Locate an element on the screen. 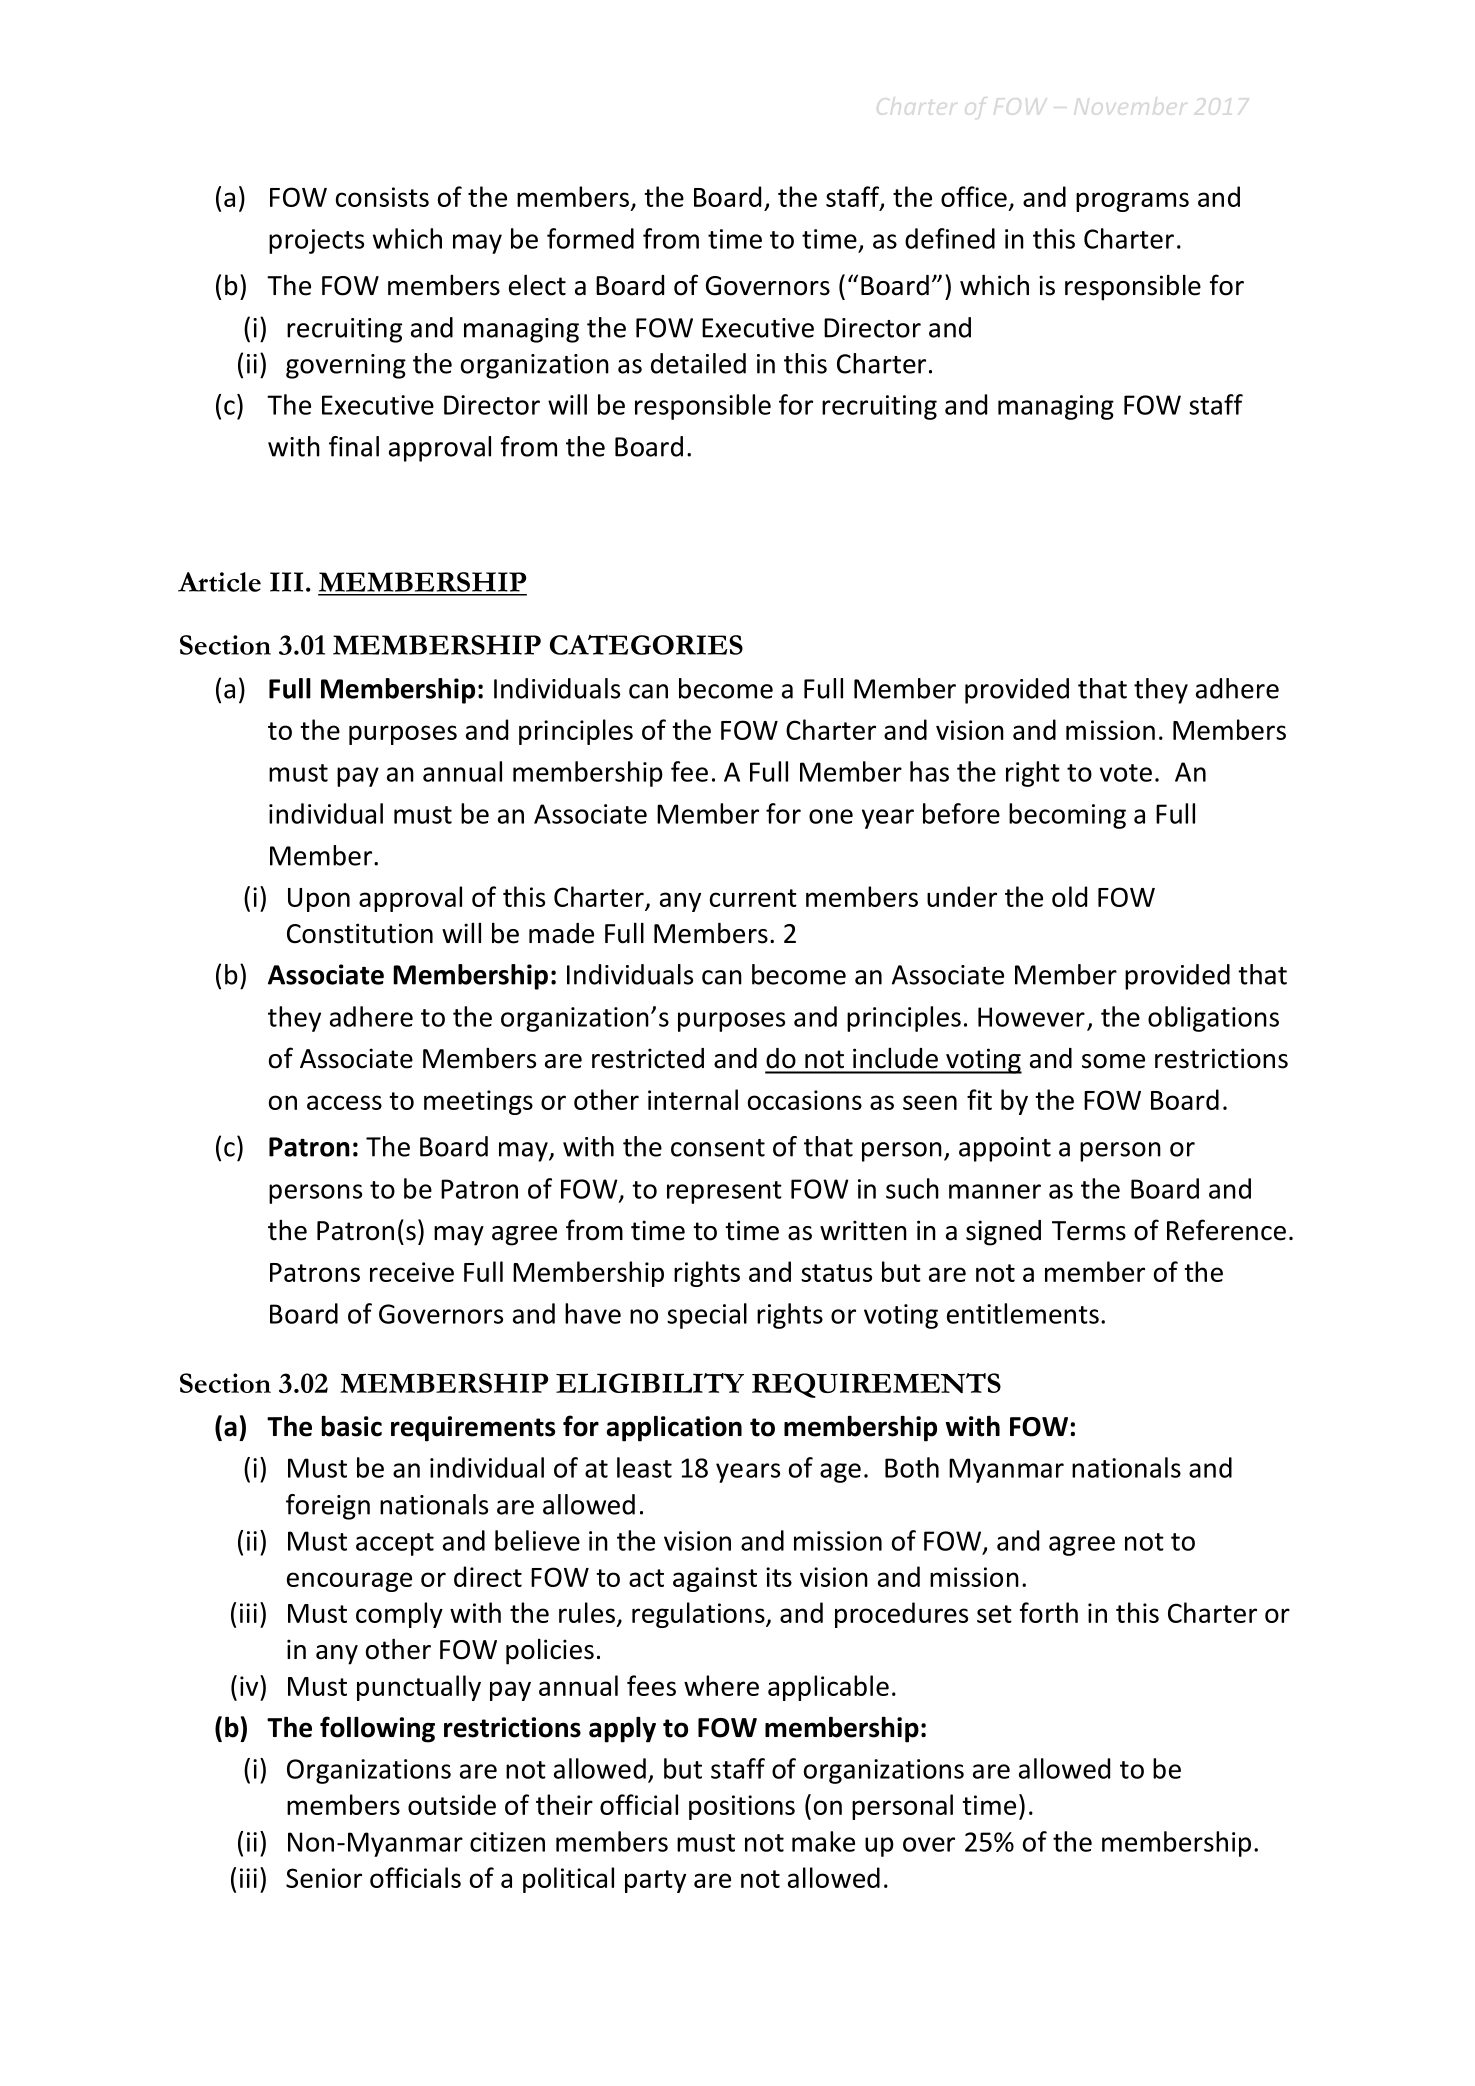 This screenshot has height=2086, width=1475. formed is located at coordinates (590, 238).
